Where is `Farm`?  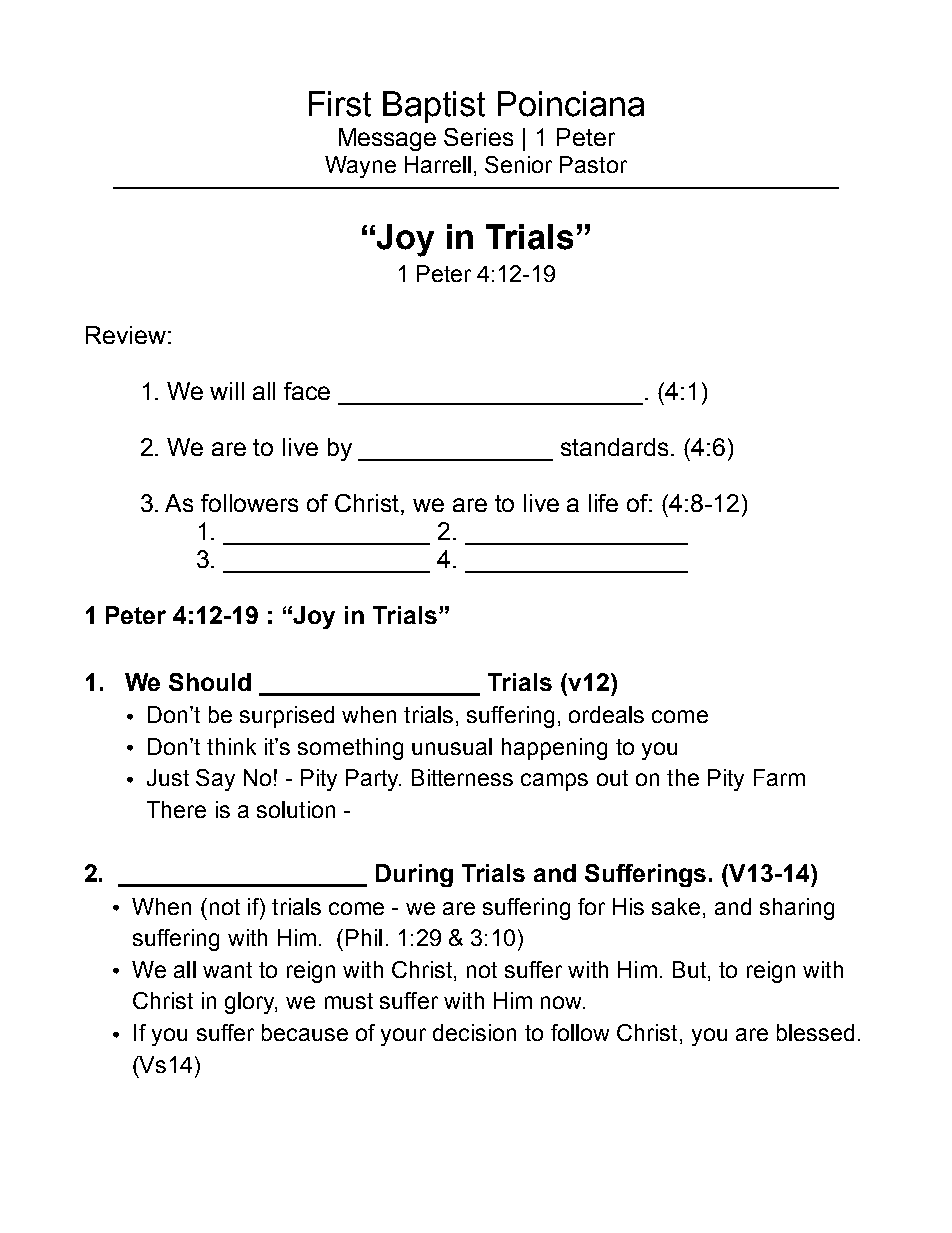 Farm is located at coordinates (779, 777).
